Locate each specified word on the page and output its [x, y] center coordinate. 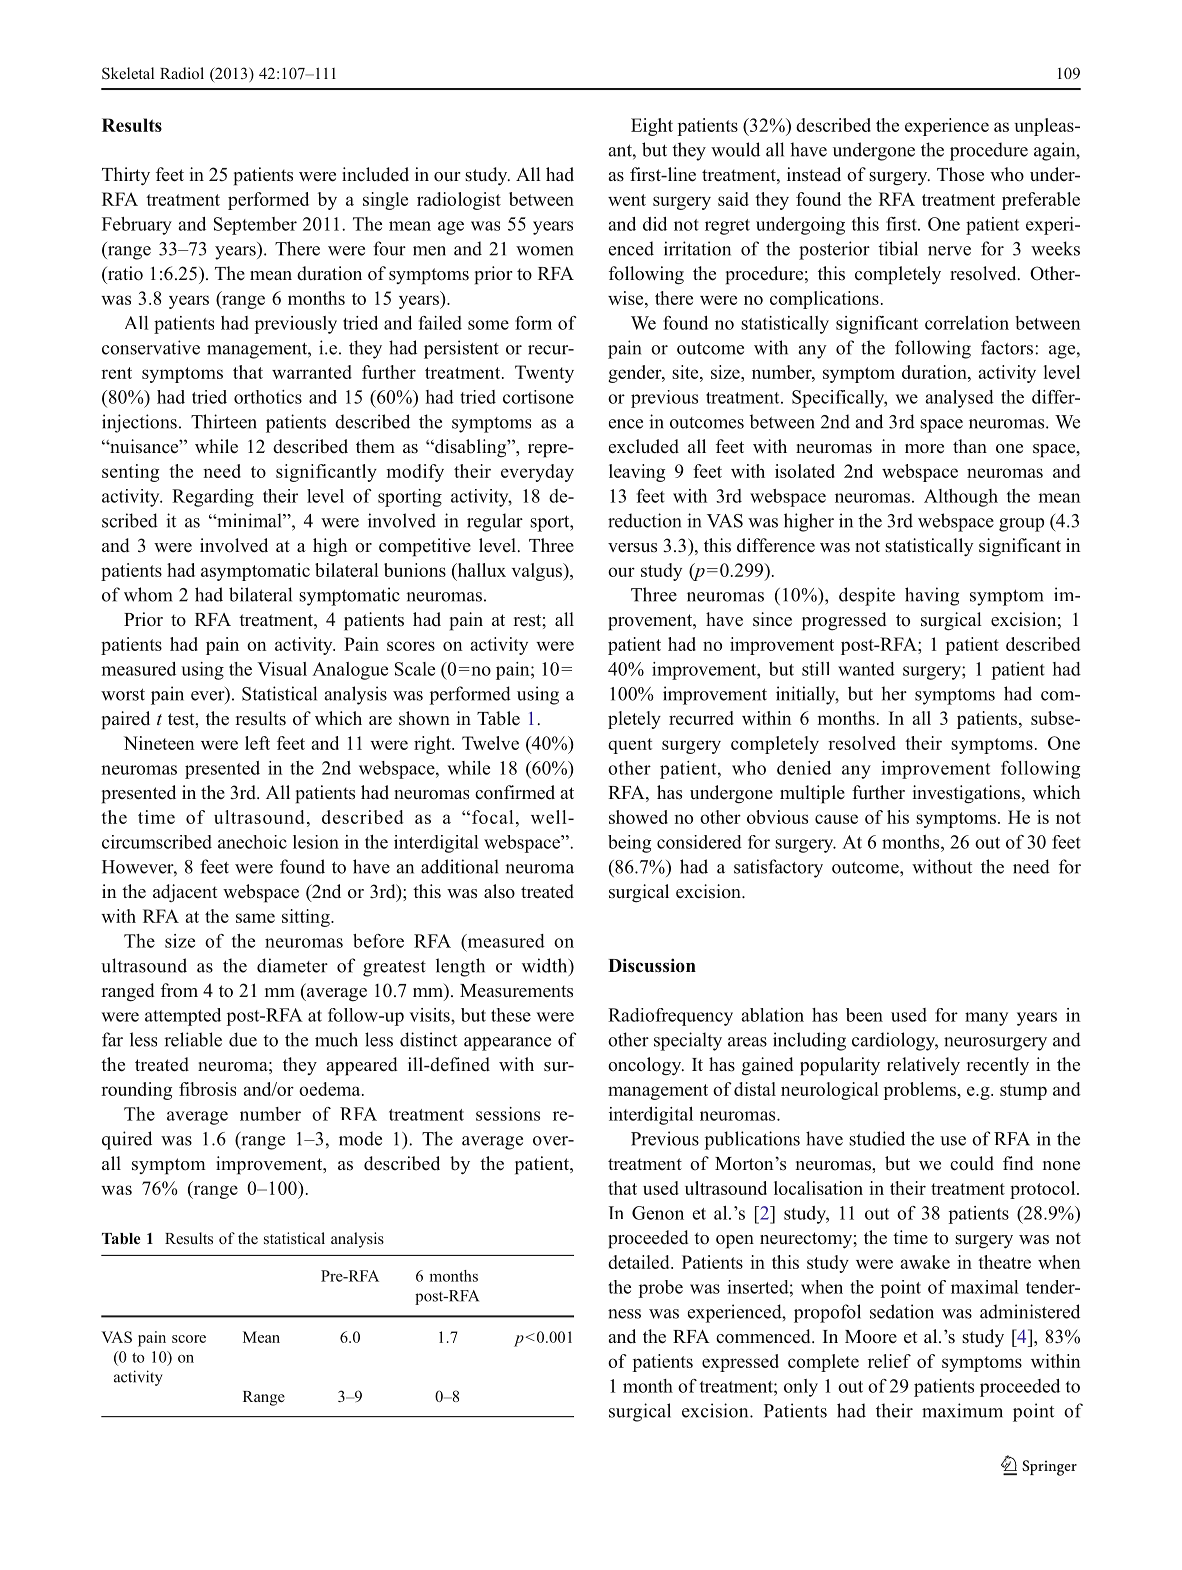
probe [660, 1289]
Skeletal [128, 73]
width [546, 965]
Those [960, 174]
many [986, 1019]
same [255, 918]
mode [360, 1138]
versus [632, 548]
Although [961, 498]
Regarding [213, 498]
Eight [652, 127]
